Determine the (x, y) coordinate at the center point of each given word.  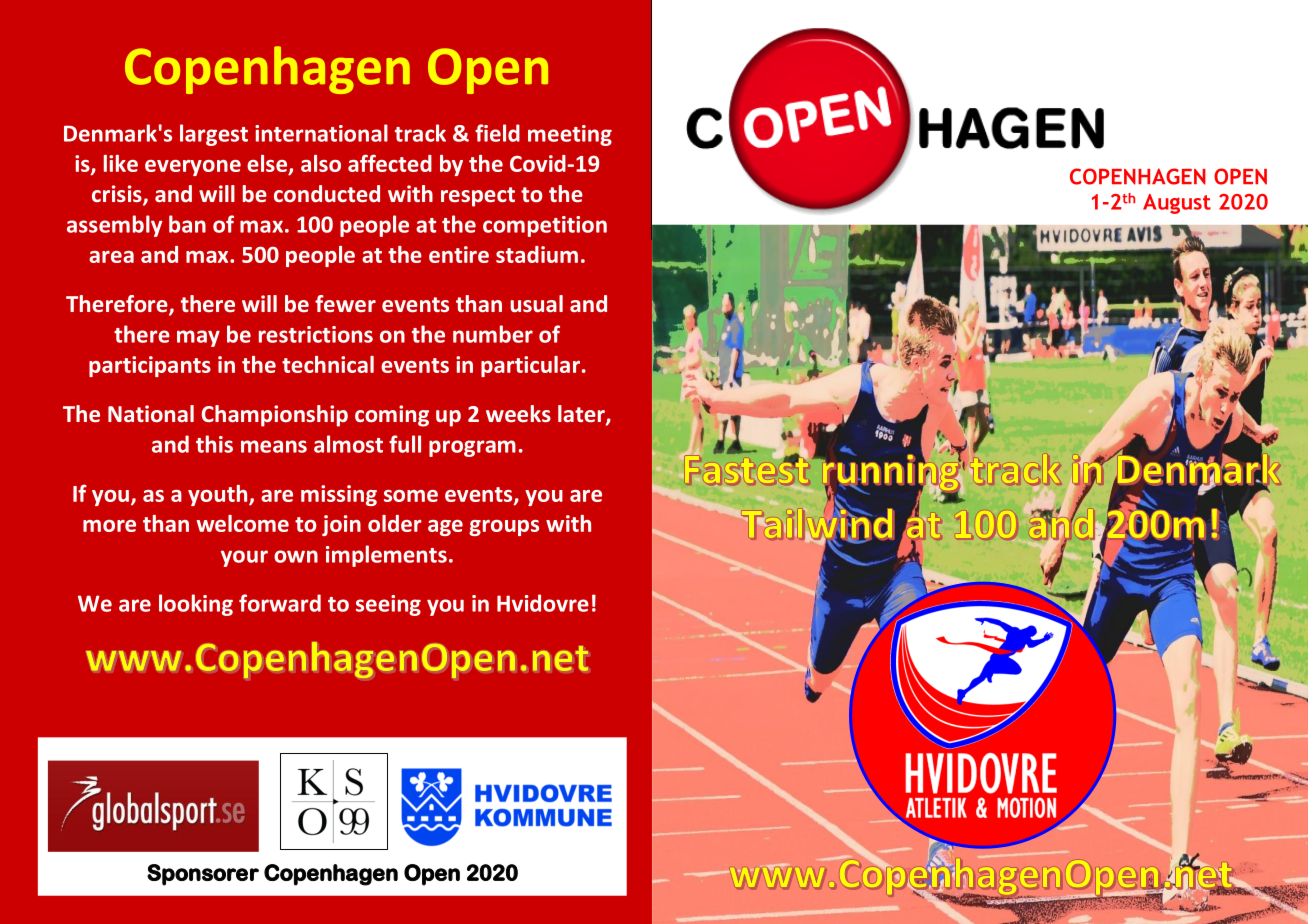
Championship (274, 416)
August (1177, 204)
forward (280, 603)
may (198, 338)
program (472, 448)
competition (545, 226)
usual (536, 303)
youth (219, 495)
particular (530, 366)
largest (214, 135)
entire (459, 254)
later (582, 415)
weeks (518, 413)
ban (187, 224)
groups (504, 528)
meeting (570, 135)
